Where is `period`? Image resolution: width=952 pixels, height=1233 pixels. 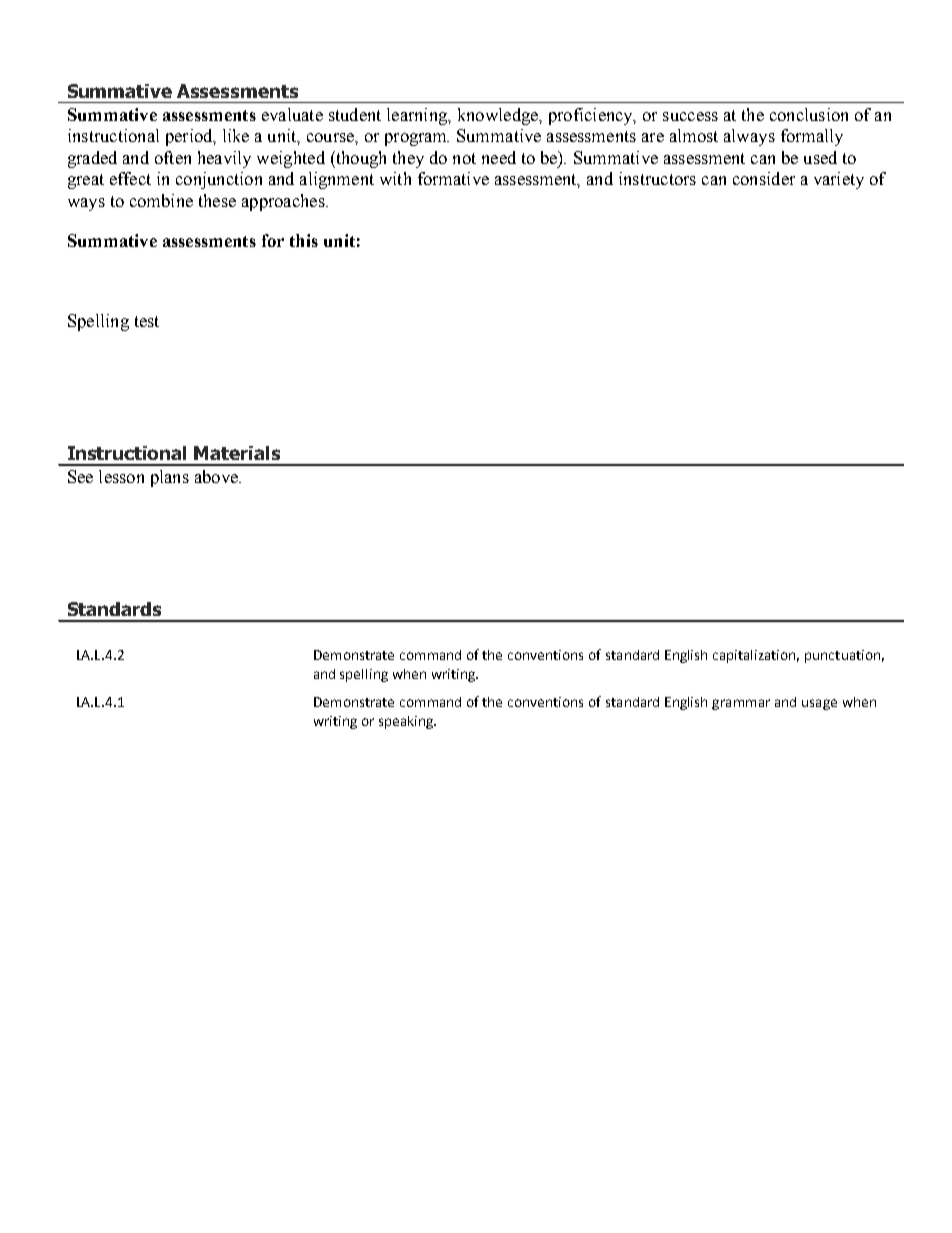 period is located at coordinates (190, 137).
